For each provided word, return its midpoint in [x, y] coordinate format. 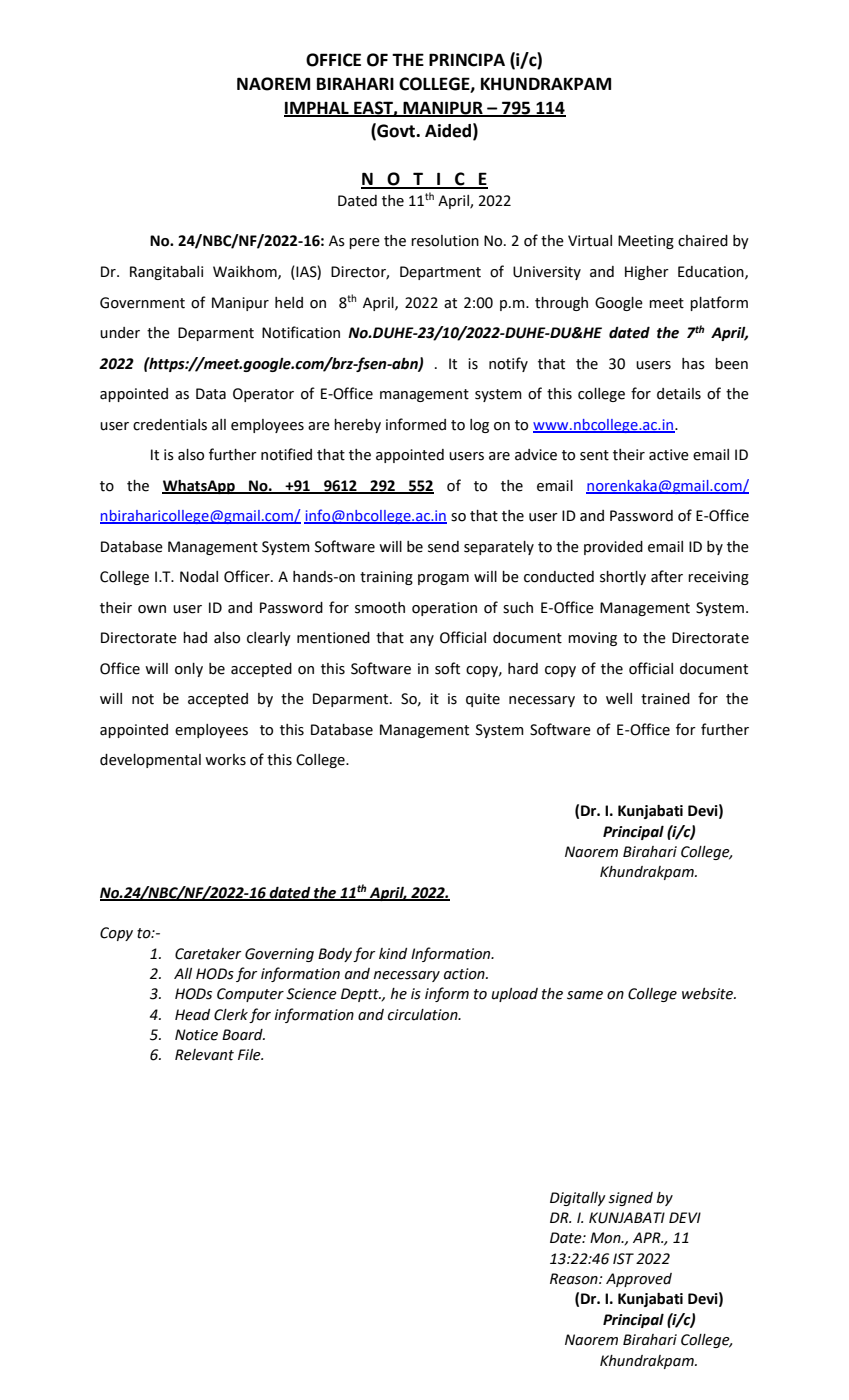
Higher [647, 273]
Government [142, 303]
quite [483, 700]
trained [665, 699]
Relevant [204, 1055]
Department [440, 273]
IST [623, 1259]
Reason [575, 1279]
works [225, 760]
